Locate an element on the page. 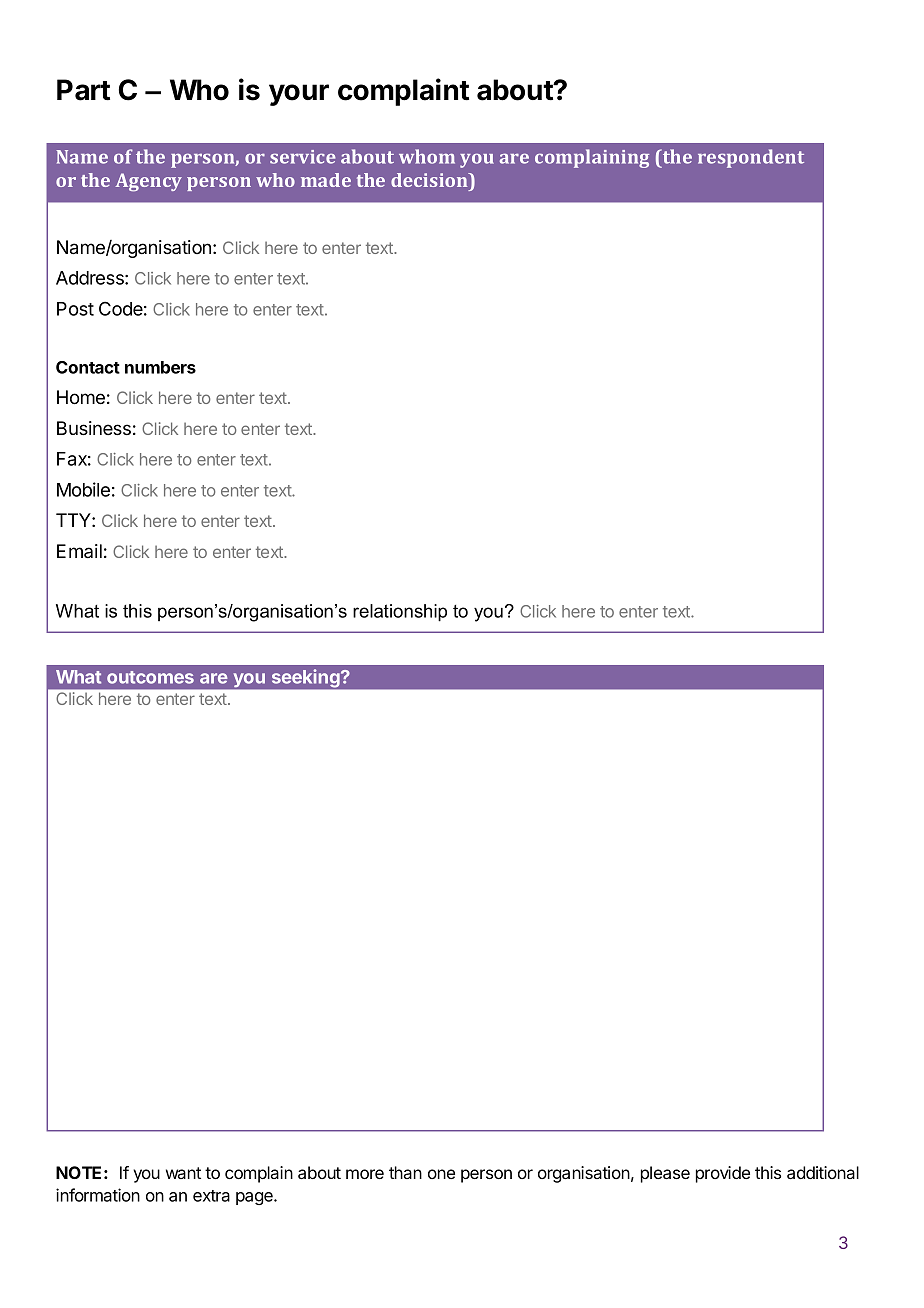 This document has width=924, height=1308. please is located at coordinates (665, 1174).
